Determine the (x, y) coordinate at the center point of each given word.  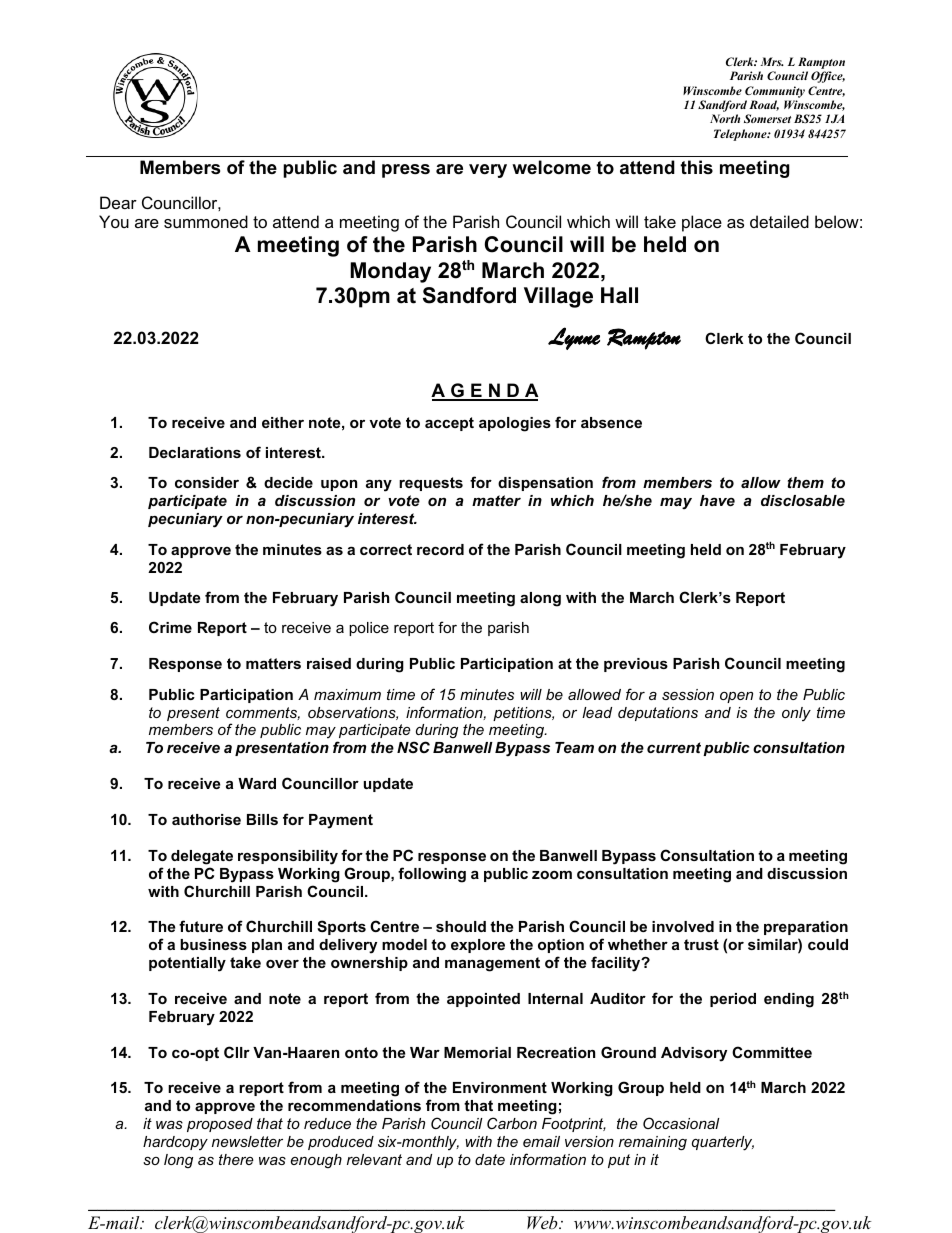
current (674, 747)
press (406, 171)
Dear (118, 202)
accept (449, 424)
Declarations (195, 452)
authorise (206, 819)
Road (764, 105)
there (236, 1159)
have (717, 500)
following (432, 875)
